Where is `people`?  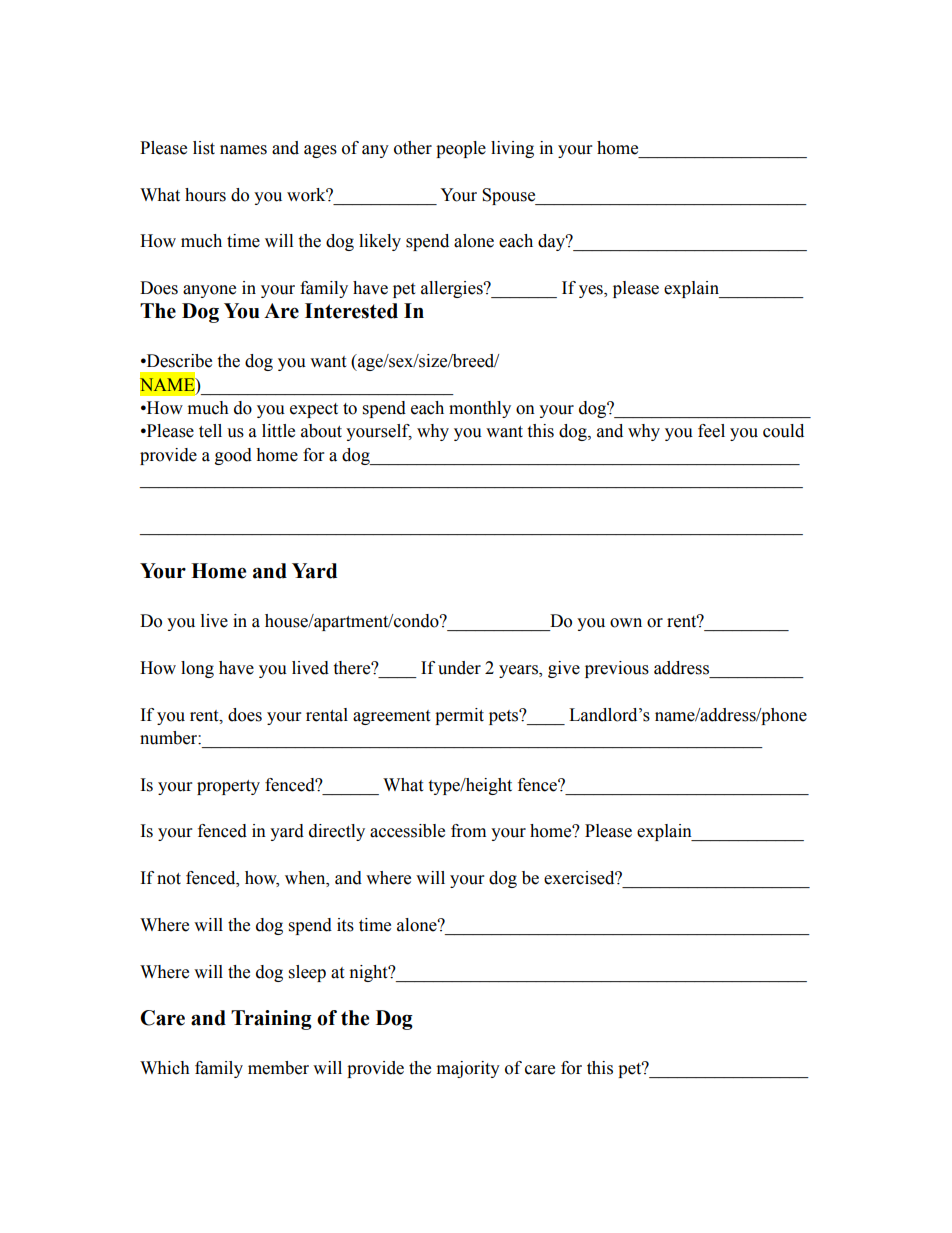 people is located at coordinates (461, 149).
